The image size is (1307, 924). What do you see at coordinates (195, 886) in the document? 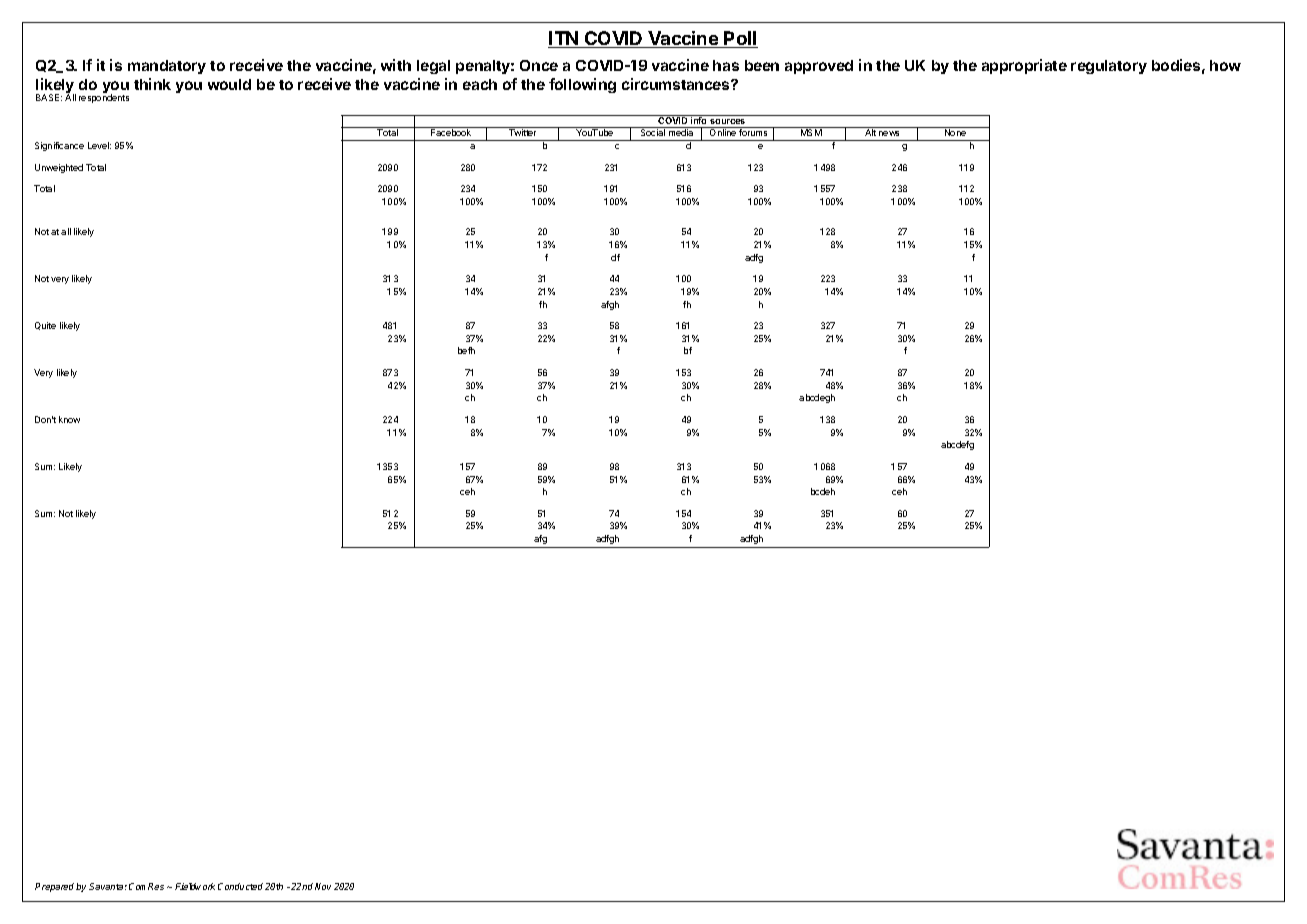
I see `Fieldwork` at bounding box center [195, 886].
